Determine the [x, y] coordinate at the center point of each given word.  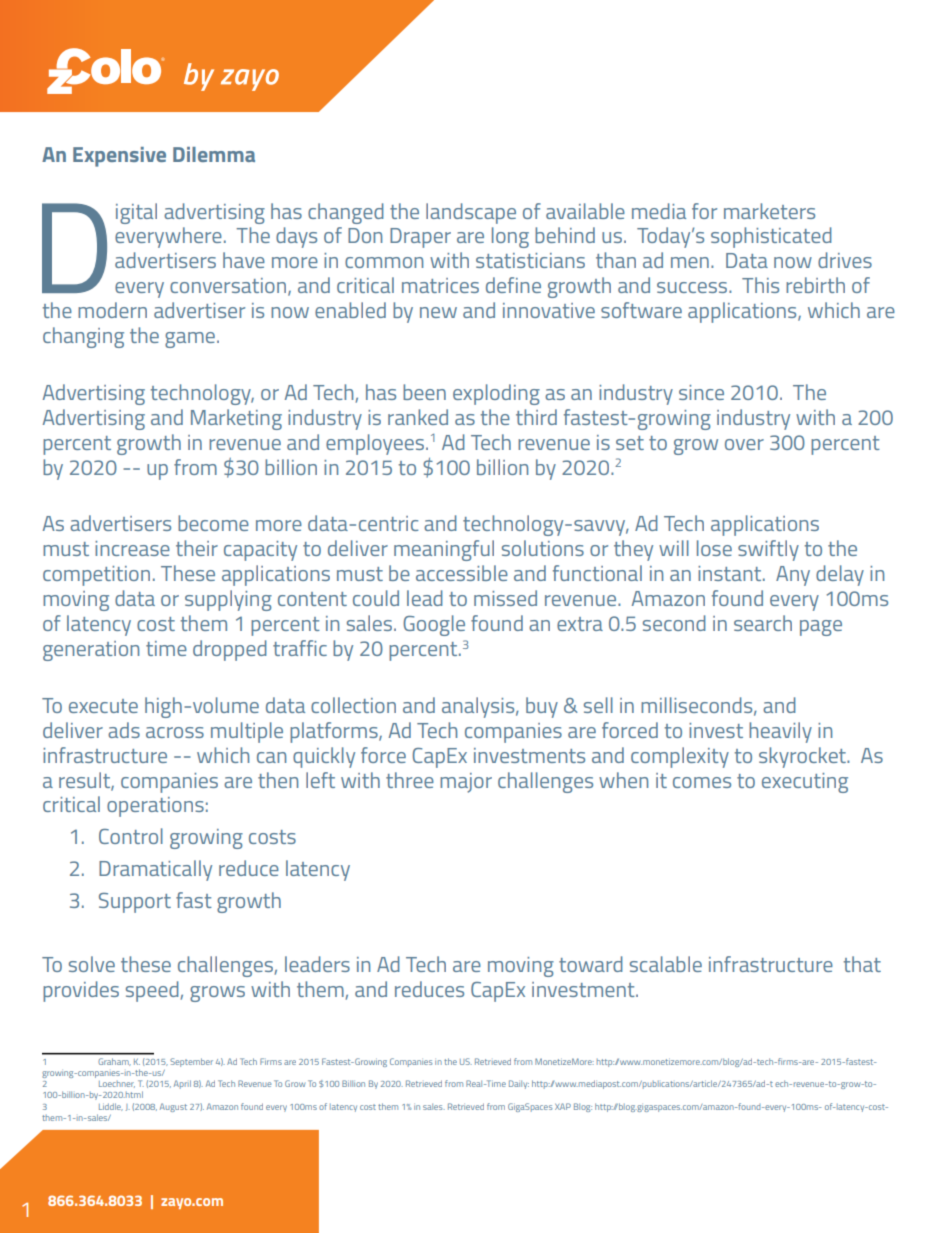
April [182, 1084]
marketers [769, 211]
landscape [471, 213]
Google [434, 625]
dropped [230, 650]
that [862, 964]
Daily [519, 1084]
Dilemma [214, 154]
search [763, 623]
